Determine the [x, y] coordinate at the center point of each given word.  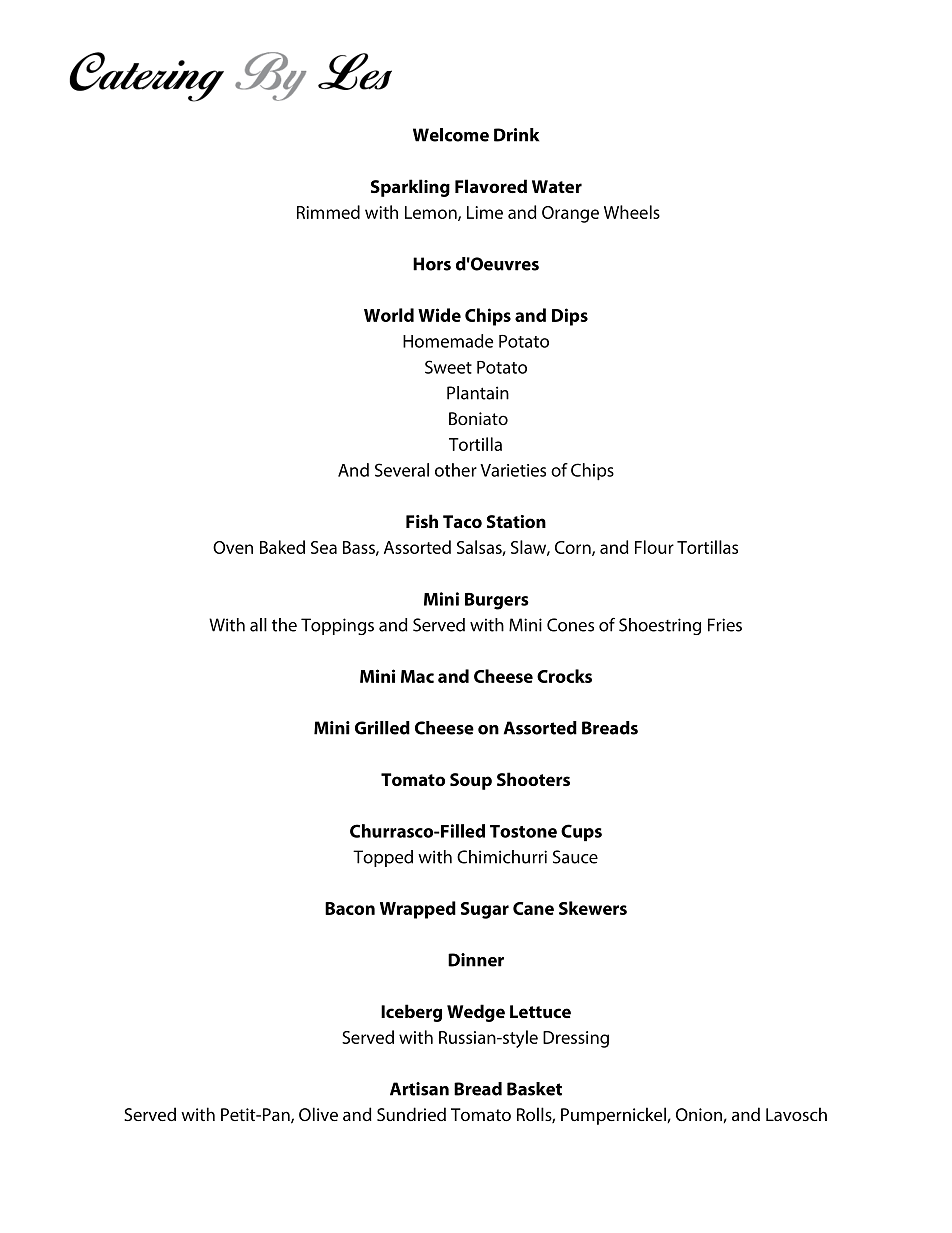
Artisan [419, 1089]
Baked [282, 547]
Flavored [491, 186]
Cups [581, 833]
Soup [471, 781]
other [456, 470]
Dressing [576, 1039]
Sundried [411, 1114]
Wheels [632, 212]
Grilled [382, 728]
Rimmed [328, 212]
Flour [654, 547]
